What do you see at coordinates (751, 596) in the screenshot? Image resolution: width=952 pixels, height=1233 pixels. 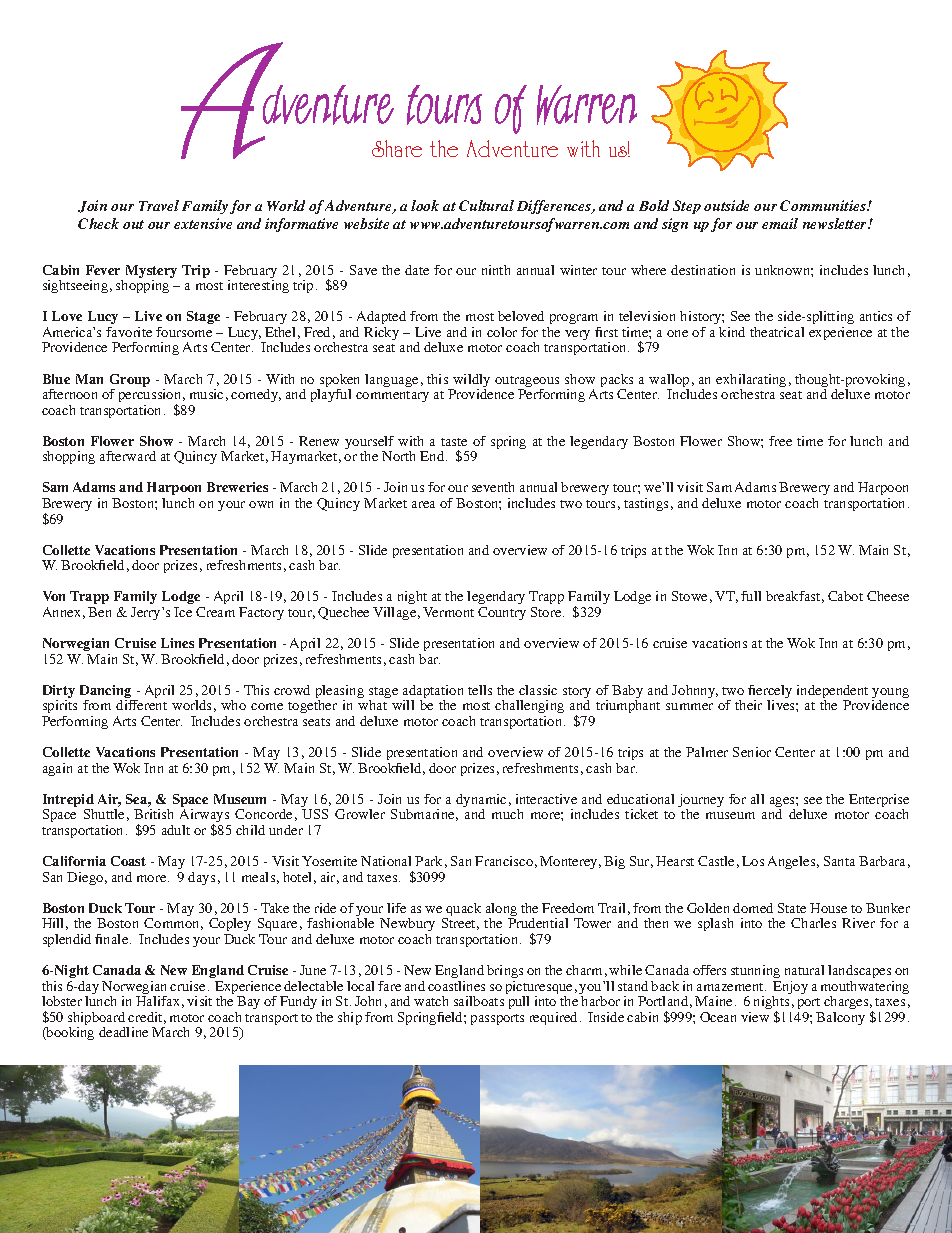 I see `full` at bounding box center [751, 596].
